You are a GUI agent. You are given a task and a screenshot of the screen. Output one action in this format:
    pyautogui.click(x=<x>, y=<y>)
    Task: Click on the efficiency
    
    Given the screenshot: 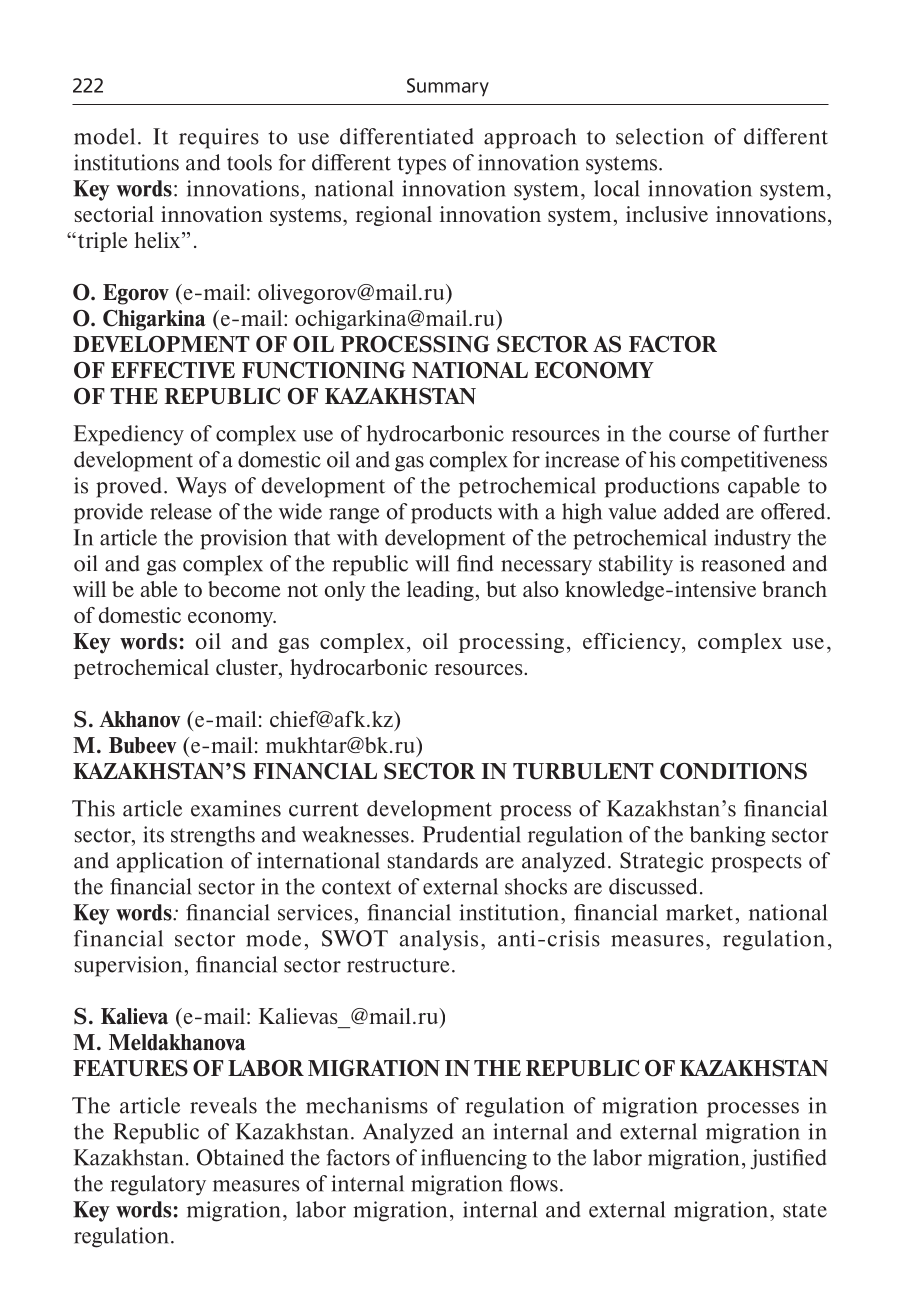 What is the action you would take?
    pyautogui.click(x=633, y=643)
